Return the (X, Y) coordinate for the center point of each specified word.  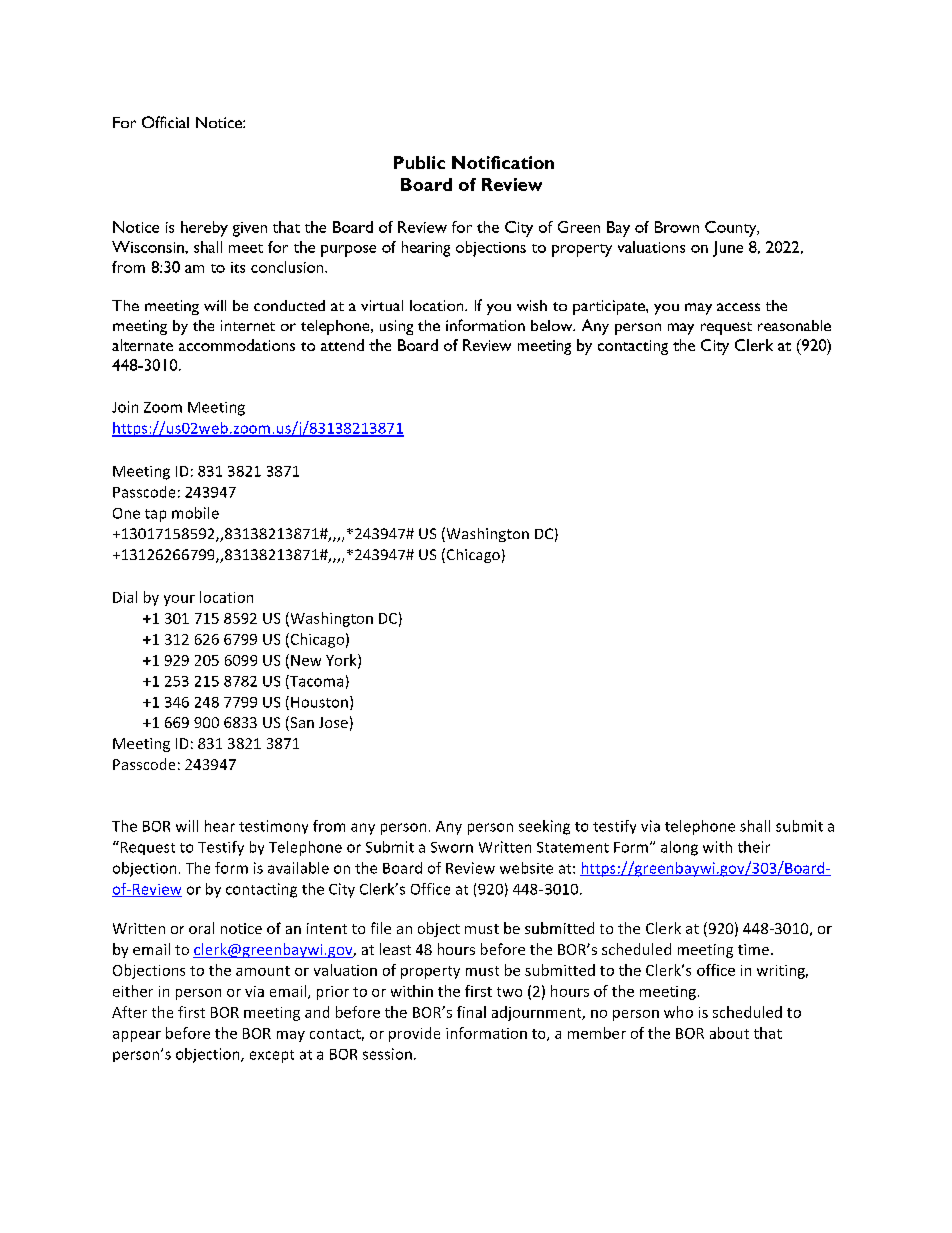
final (471, 1012)
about (729, 1033)
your (179, 600)
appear (137, 1036)
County (732, 229)
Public (419, 162)
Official (165, 122)
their (754, 847)
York (342, 661)
